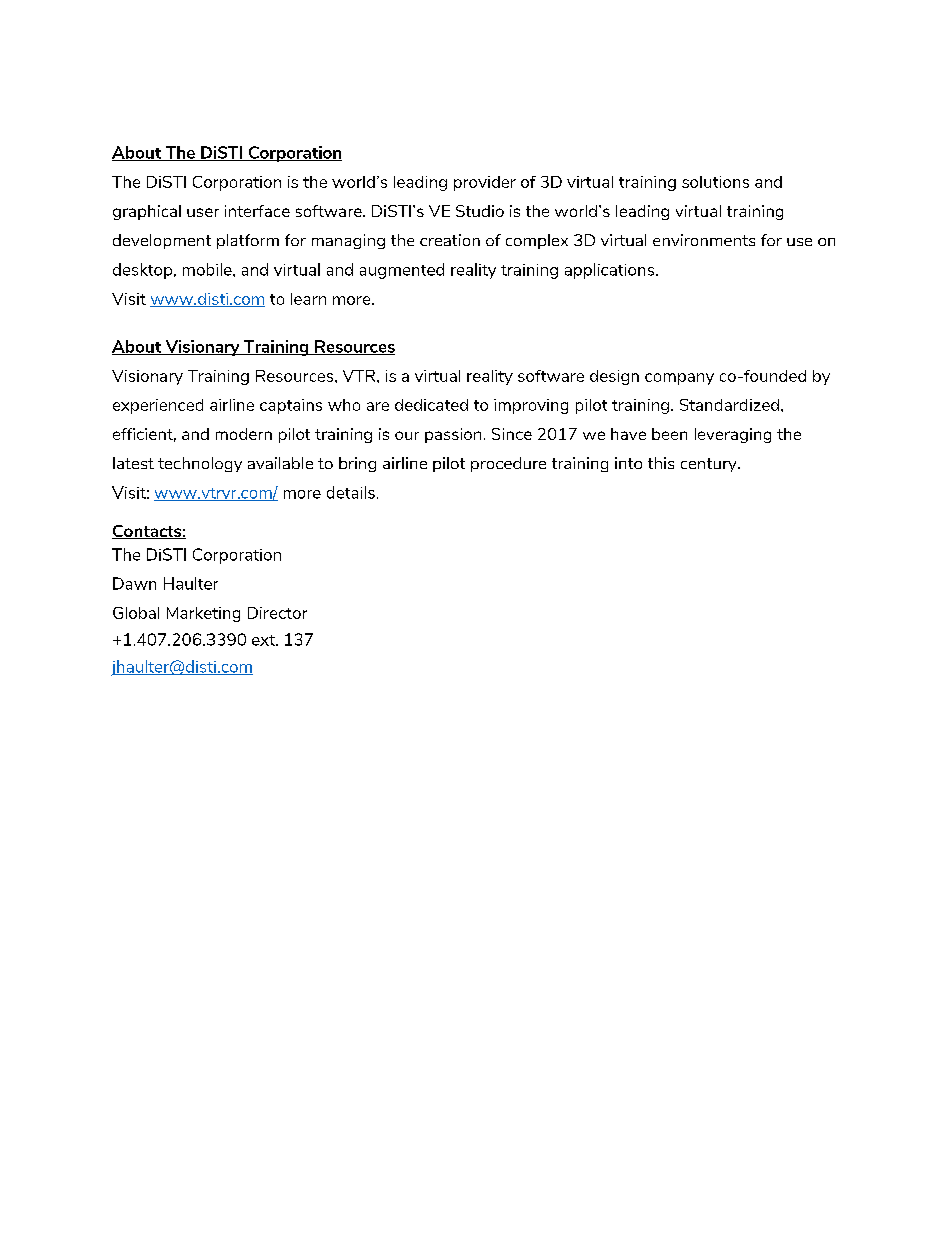  What do you see at coordinates (402, 271) in the document?
I see `augmented` at bounding box center [402, 271].
